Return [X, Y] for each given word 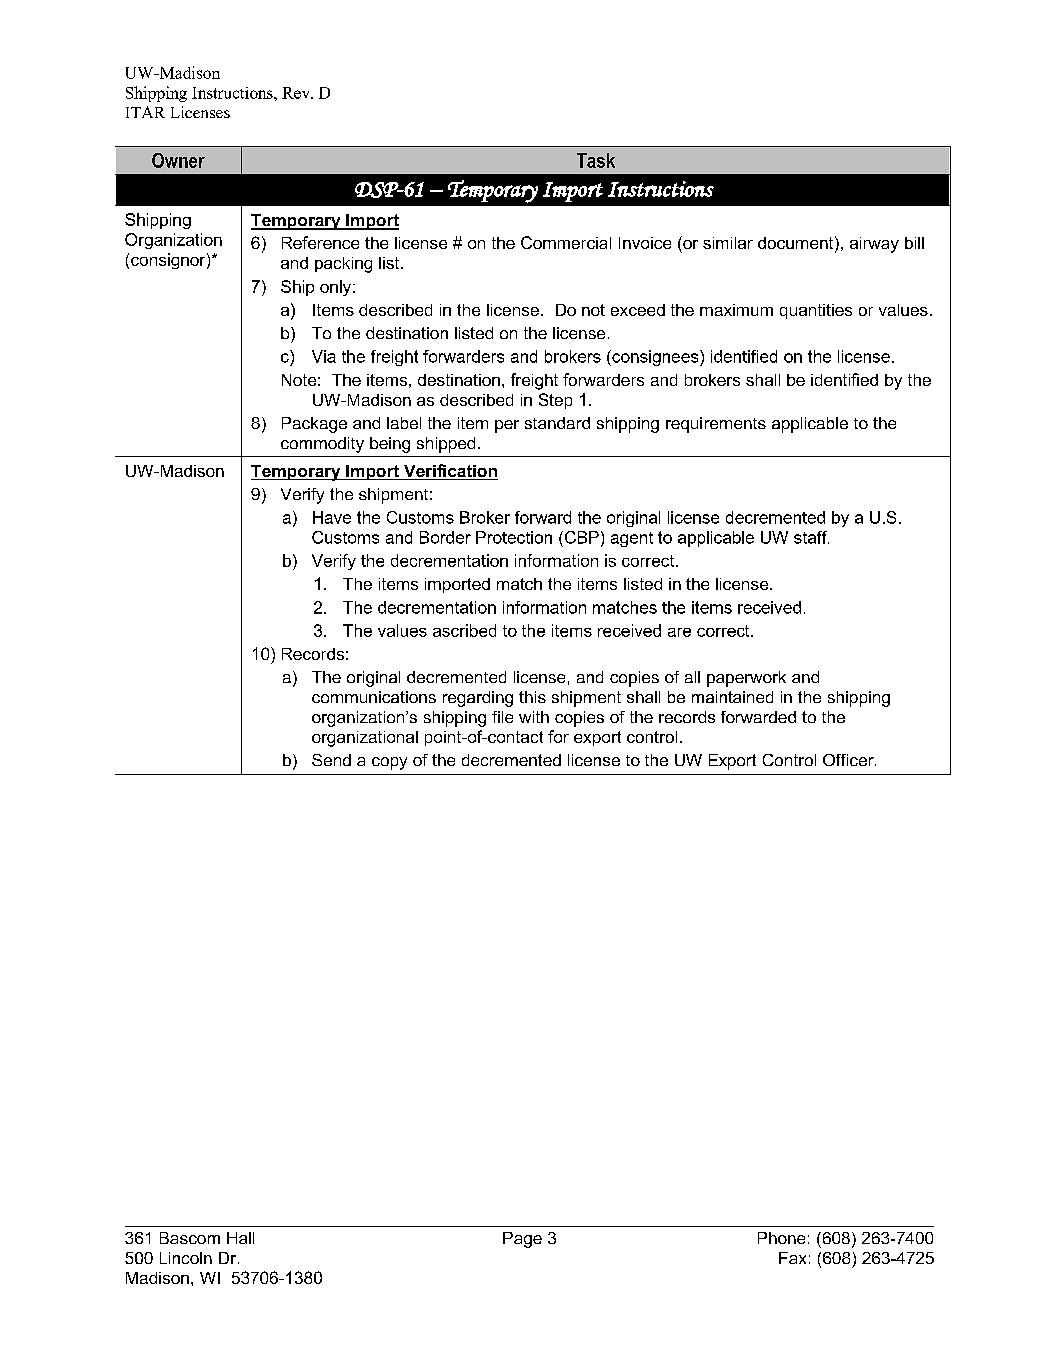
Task [596, 160]
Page [522, 1240]
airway [874, 245]
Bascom [190, 1238]
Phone [781, 1238]
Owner [178, 160]
